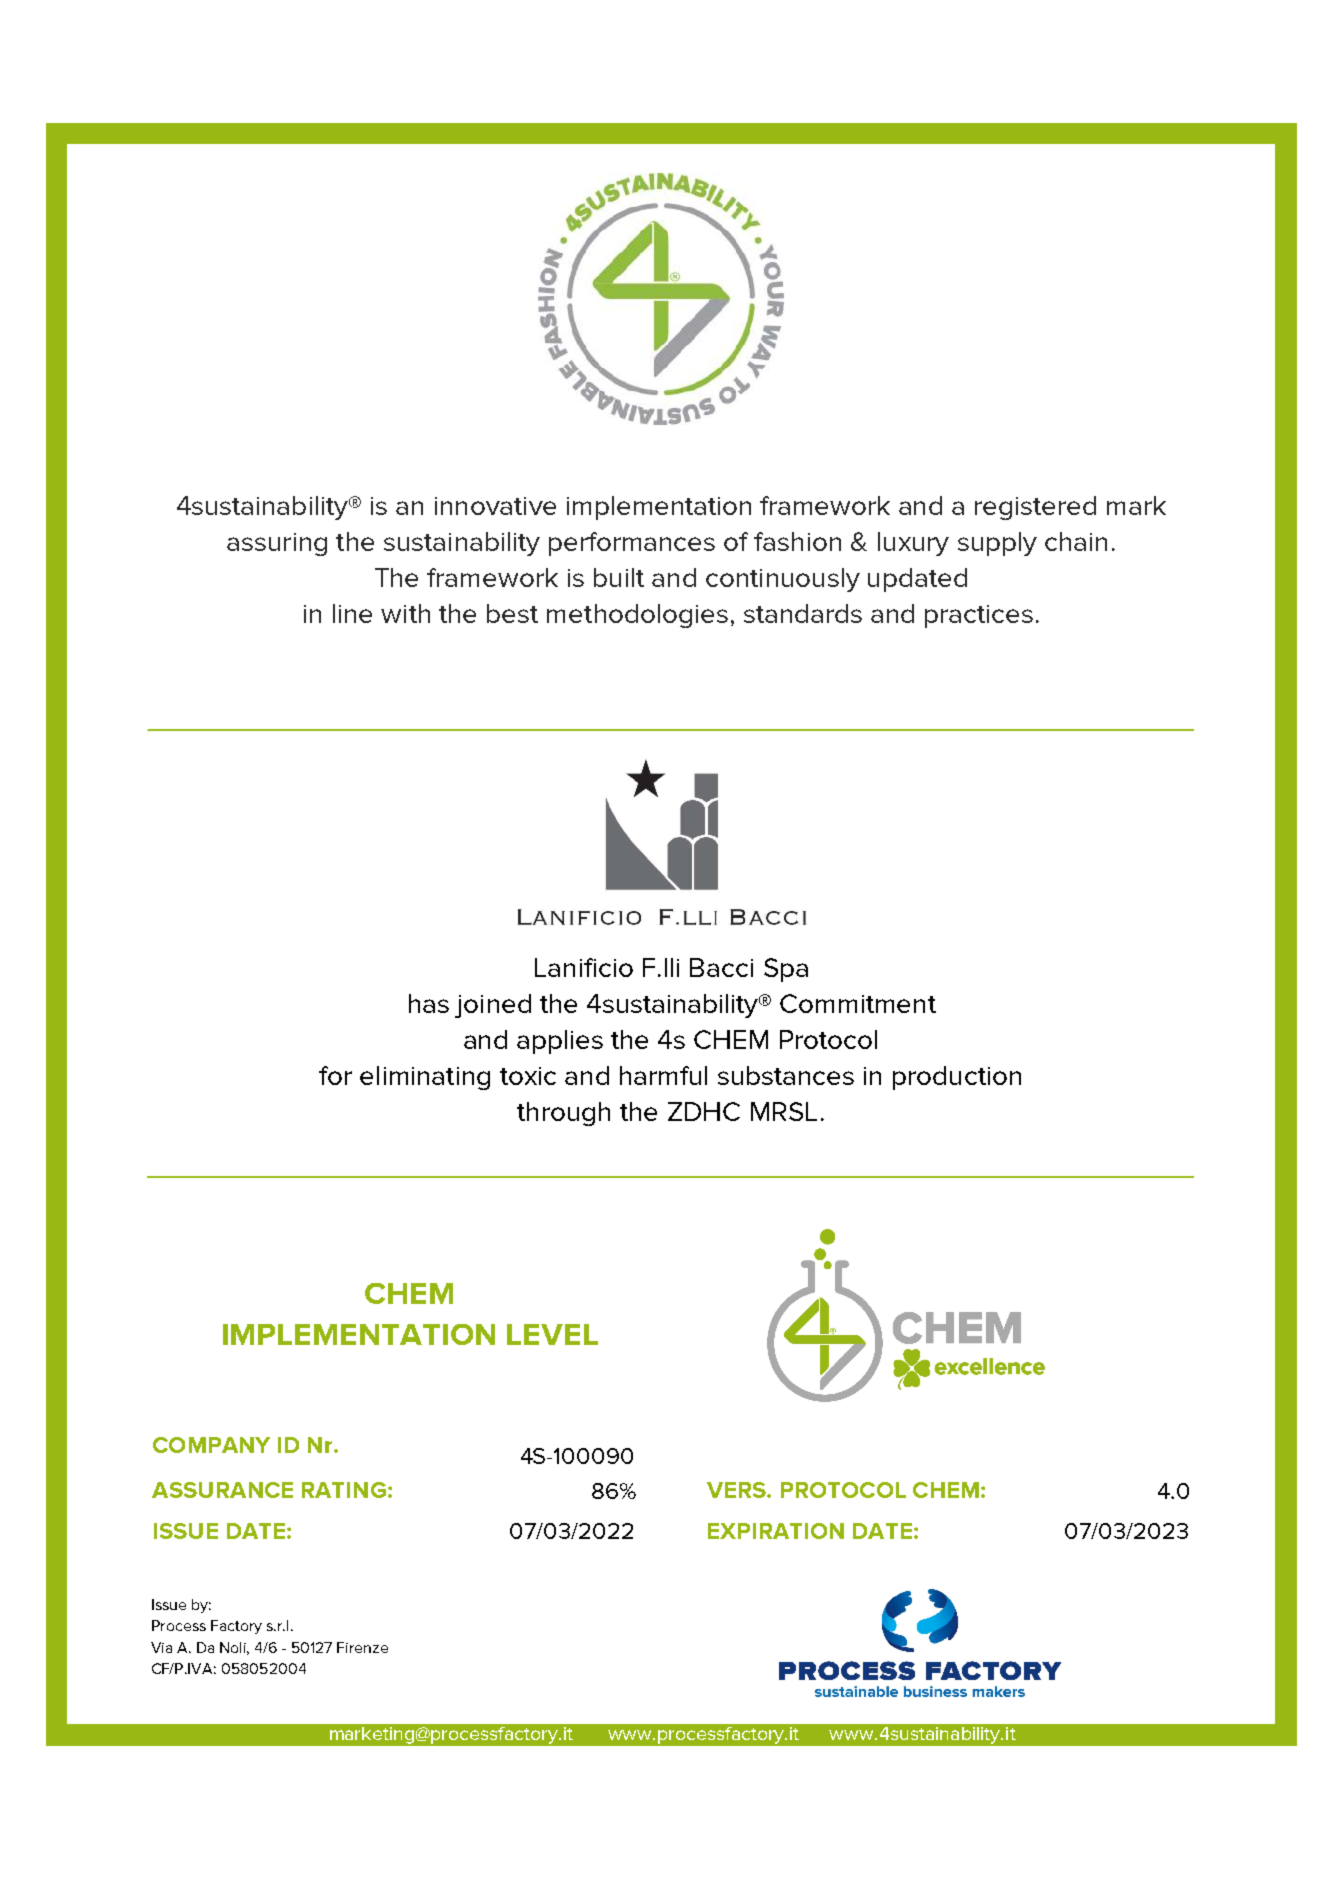 The width and height of the screenshot is (1344, 1901). I want to click on performances, so click(632, 544).
